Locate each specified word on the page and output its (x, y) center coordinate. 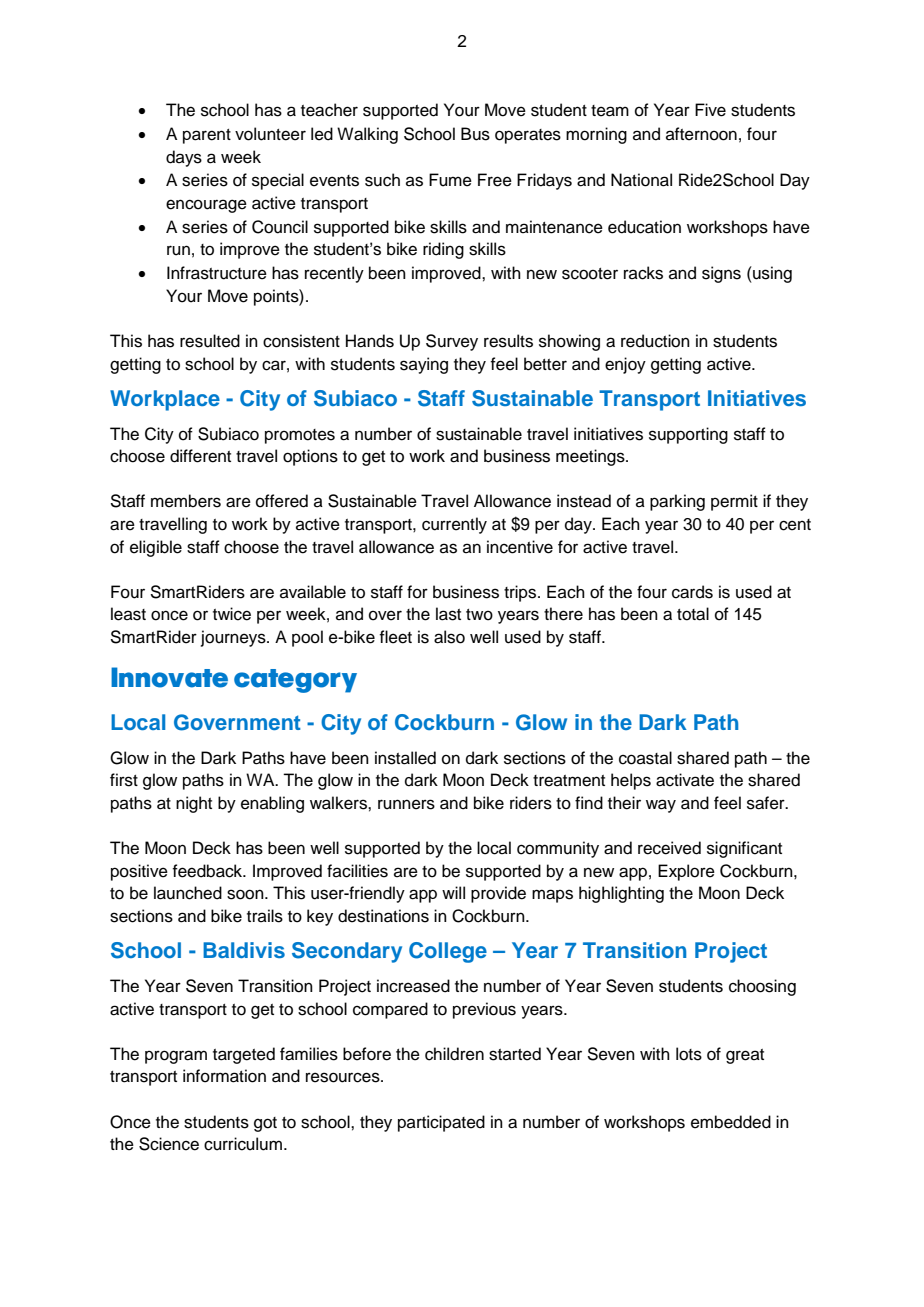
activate (685, 780)
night (194, 804)
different (200, 456)
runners (406, 804)
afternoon (701, 134)
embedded (731, 1122)
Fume (450, 180)
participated (441, 1123)
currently (454, 525)
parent (207, 136)
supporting (688, 435)
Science (169, 1144)
